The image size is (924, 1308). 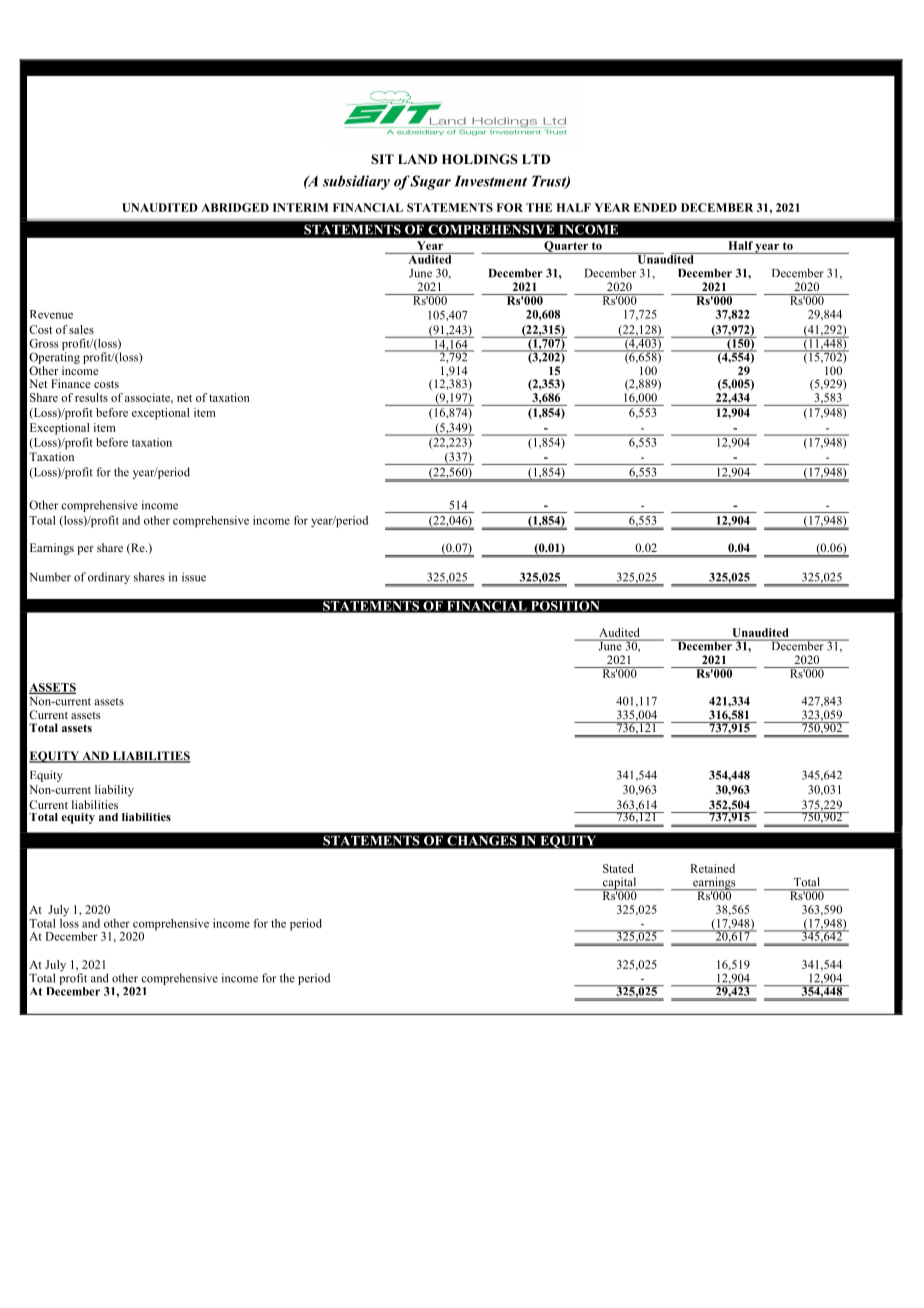 What do you see at coordinates (114, 791) in the image?
I see `liability` at bounding box center [114, 791].
